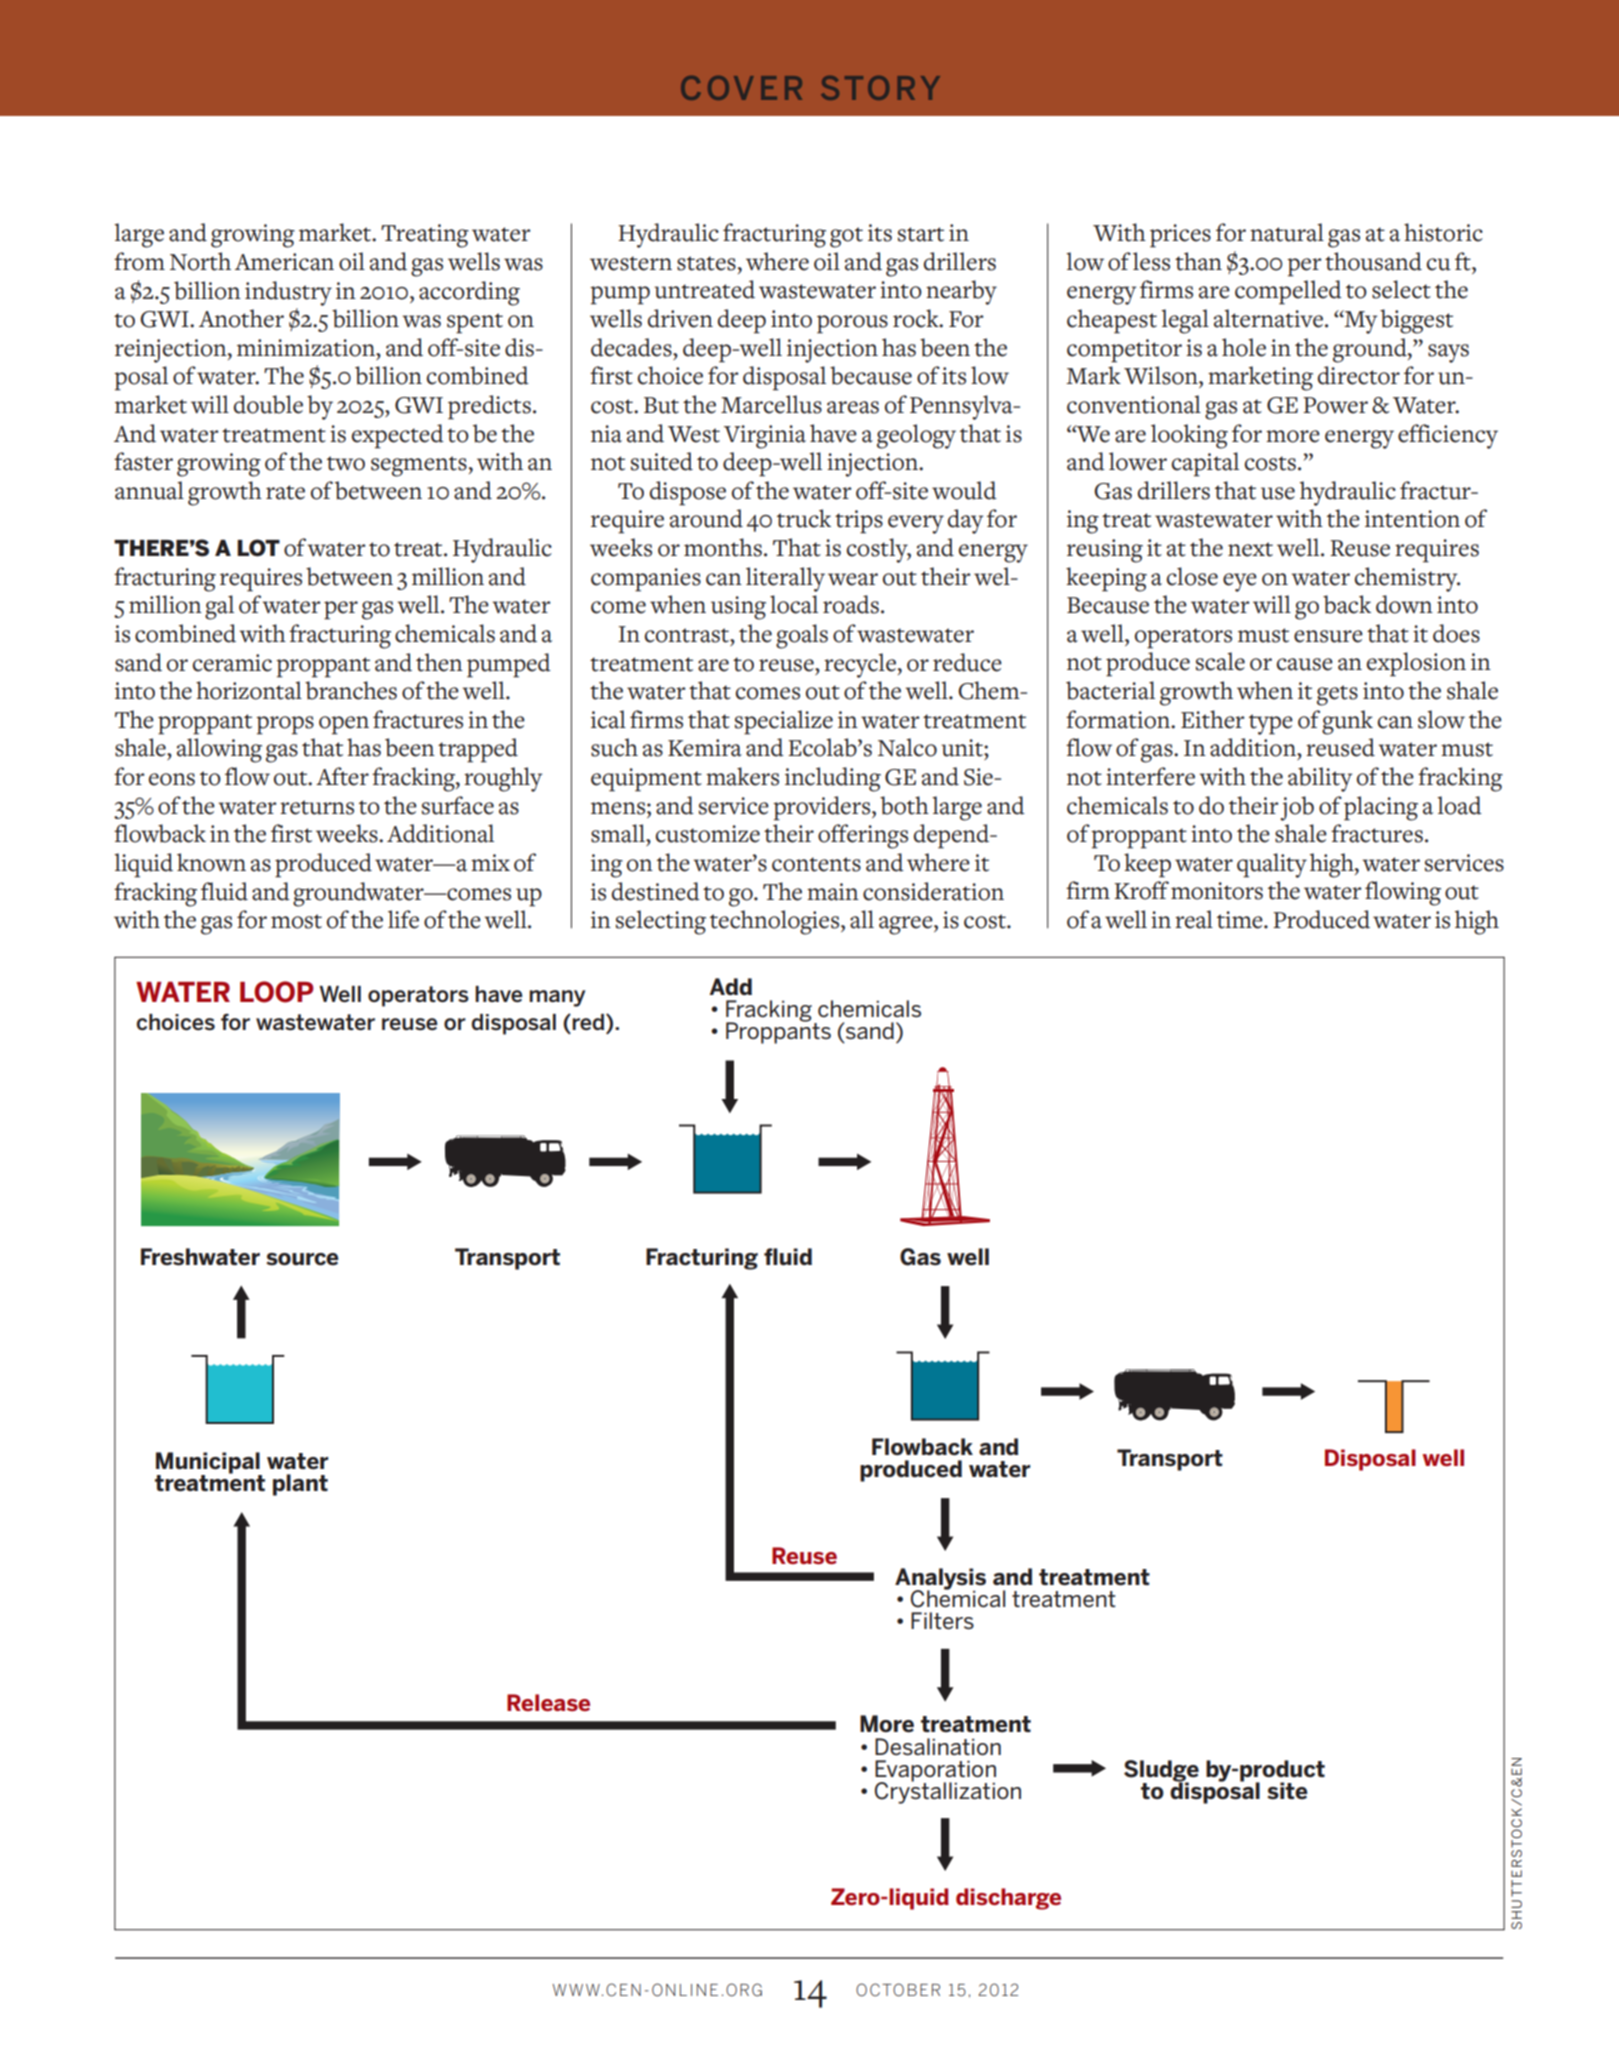  Describe the element at coordinates (741, 88) in the screenshot. I see `COVER` at that location.
